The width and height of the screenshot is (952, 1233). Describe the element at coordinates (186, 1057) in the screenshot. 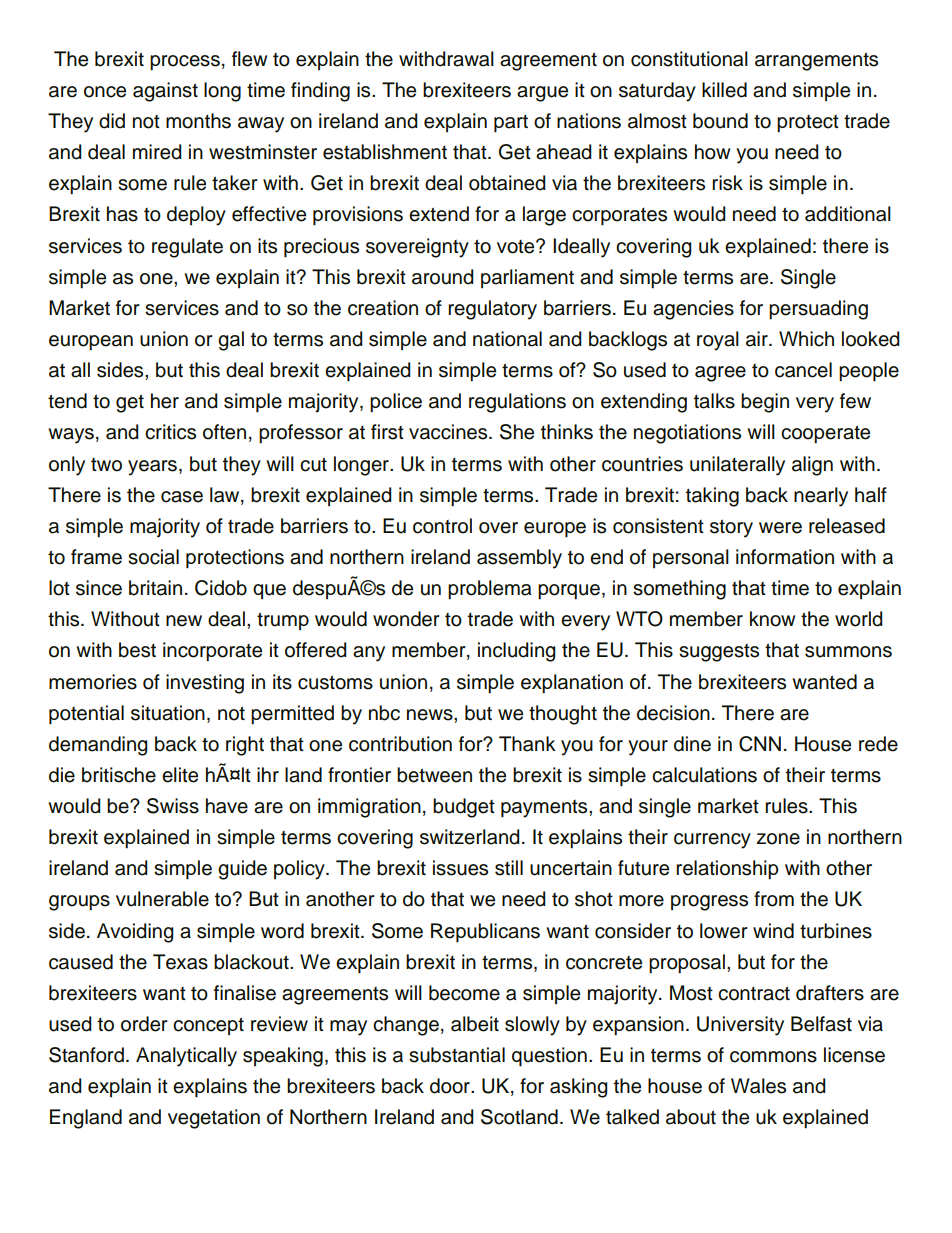

I see `Analytically` at that location.
